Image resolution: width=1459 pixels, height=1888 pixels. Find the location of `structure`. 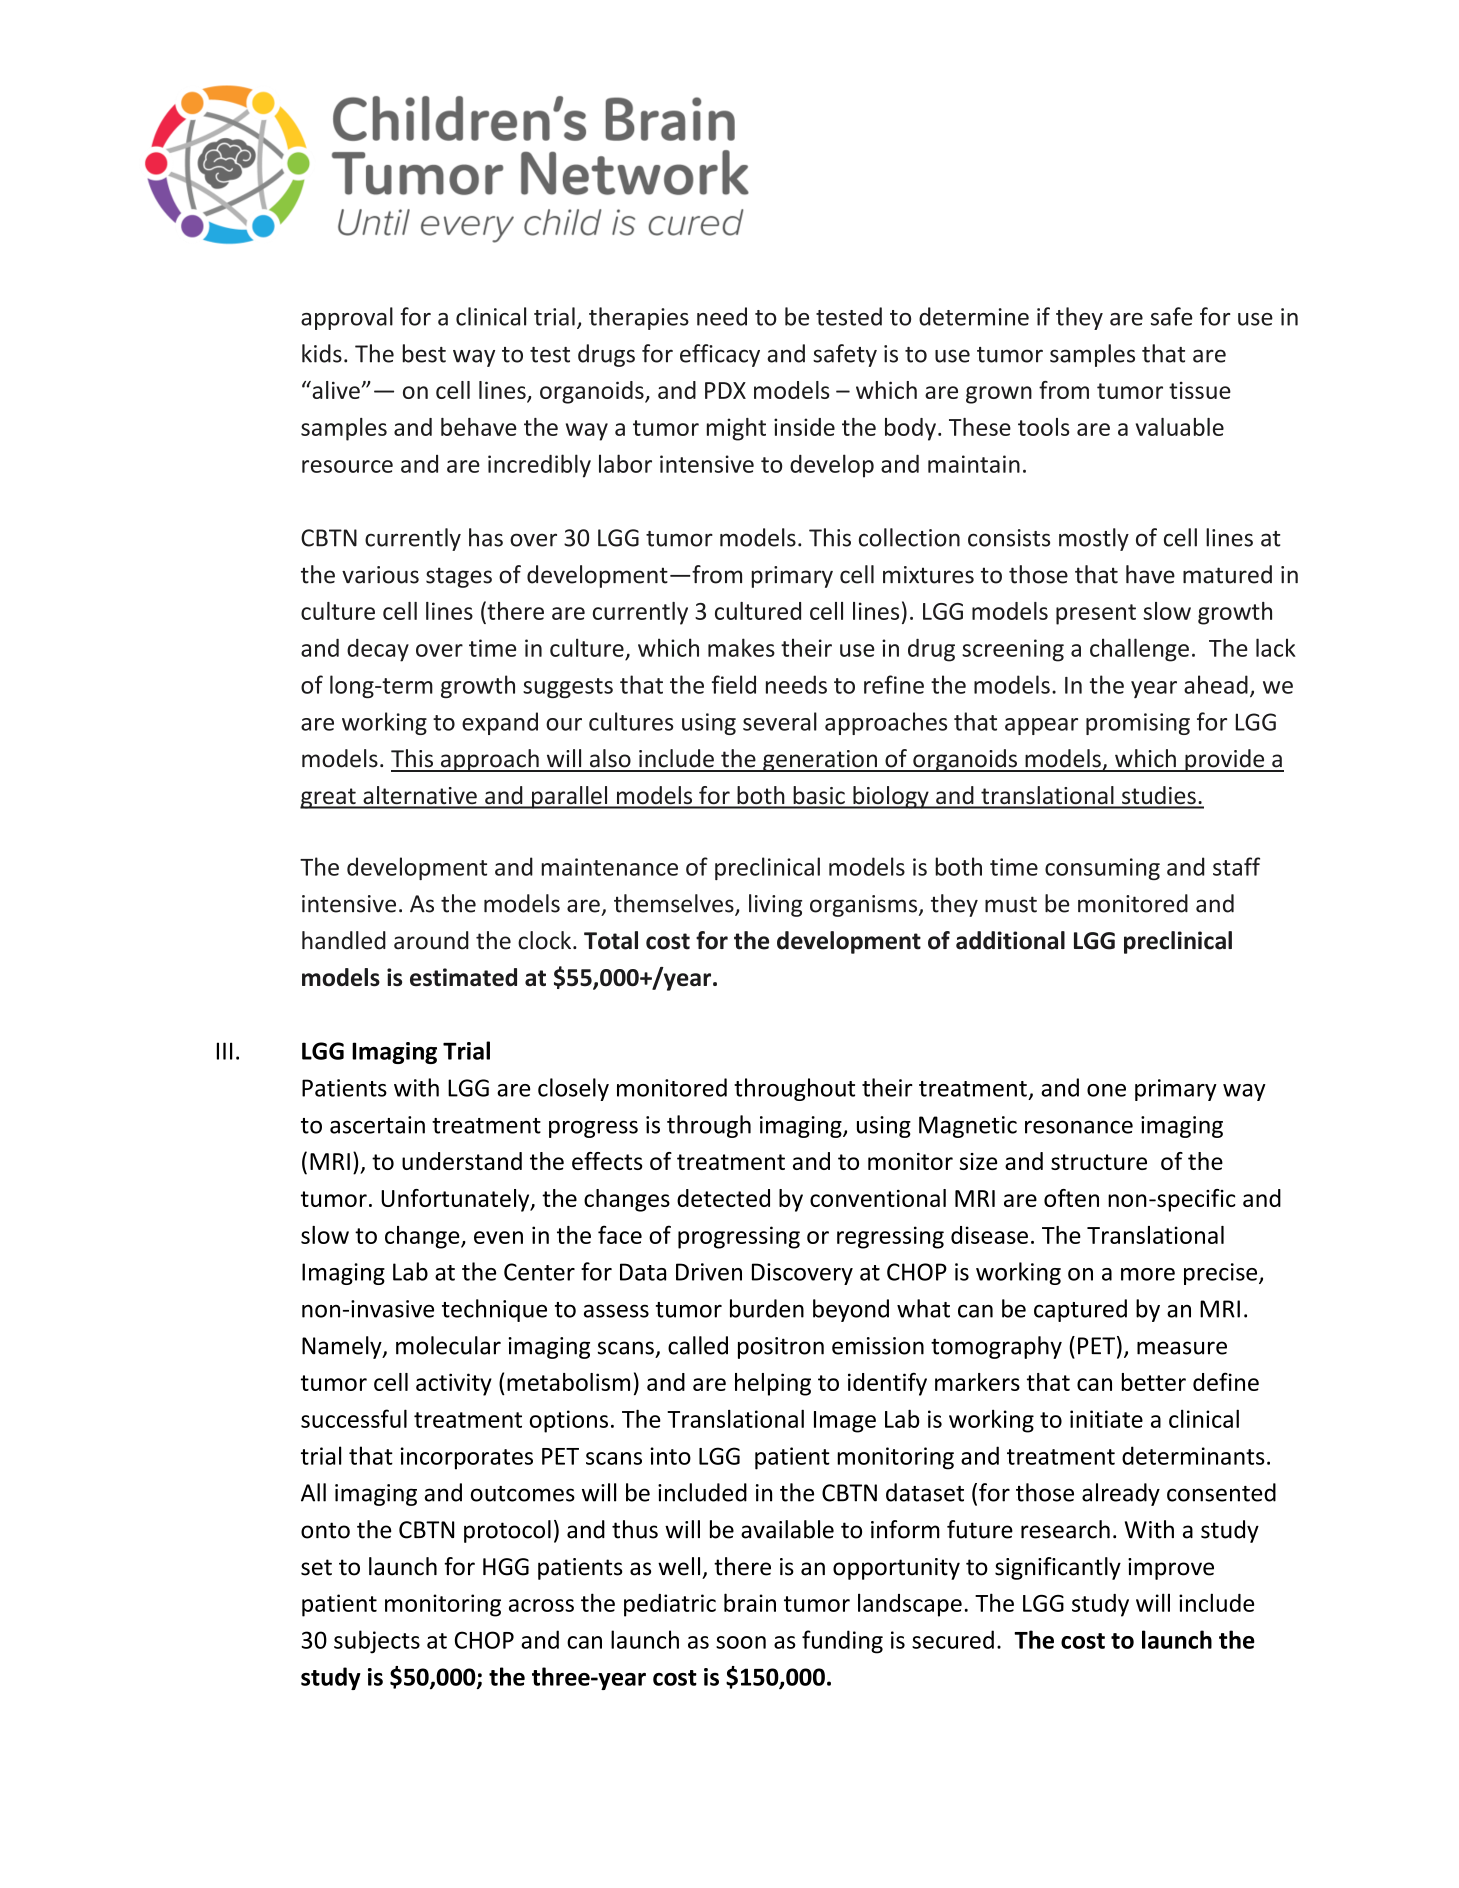

structure is located at coordinates (1099, 1162).
